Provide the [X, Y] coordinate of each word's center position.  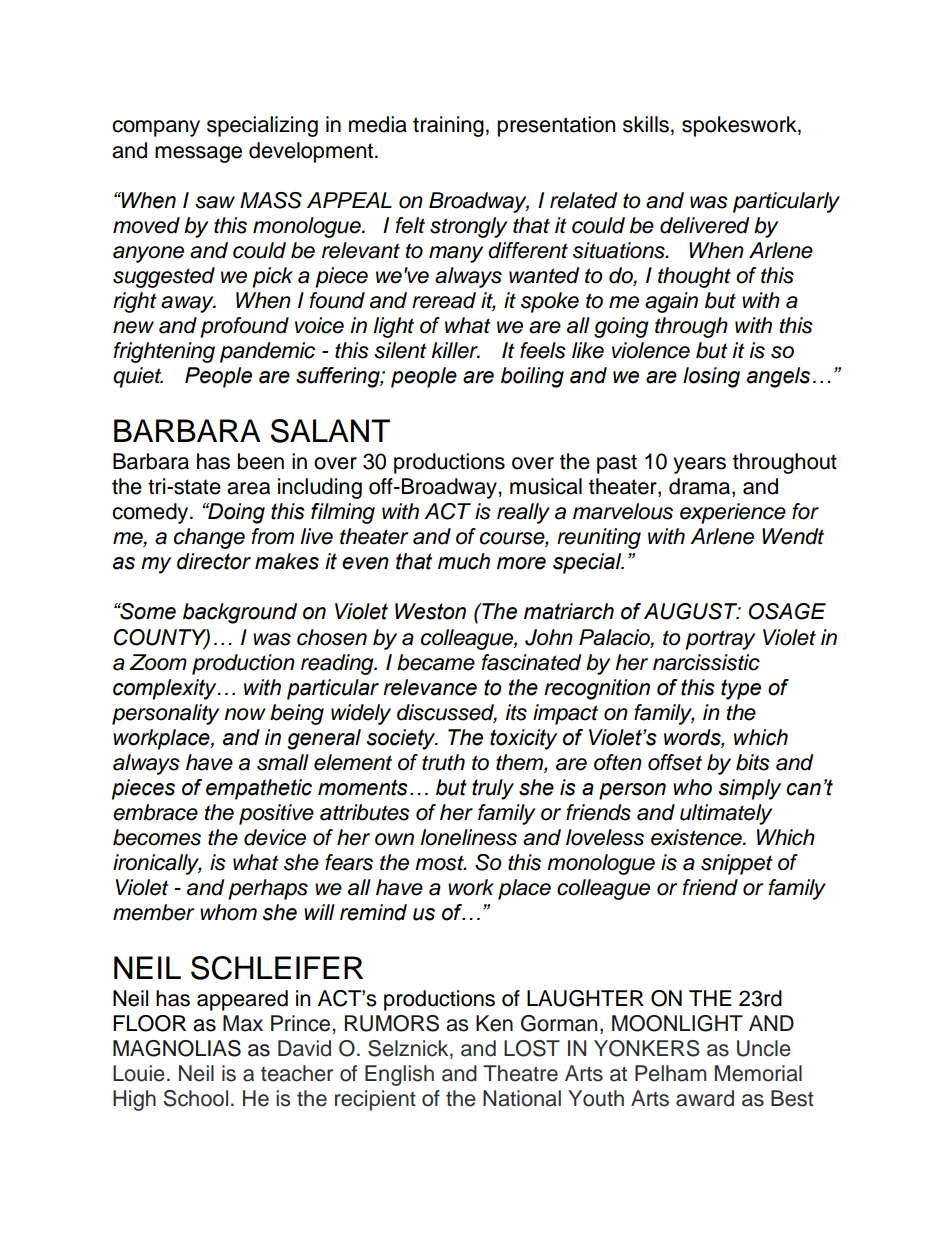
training [448, 126]
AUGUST [692, 611]
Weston [430, 611]
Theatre [520, 1073]
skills [646, 124]
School [195, 1098]
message [198, 154]
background [240, 613]
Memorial [758, 1073]
